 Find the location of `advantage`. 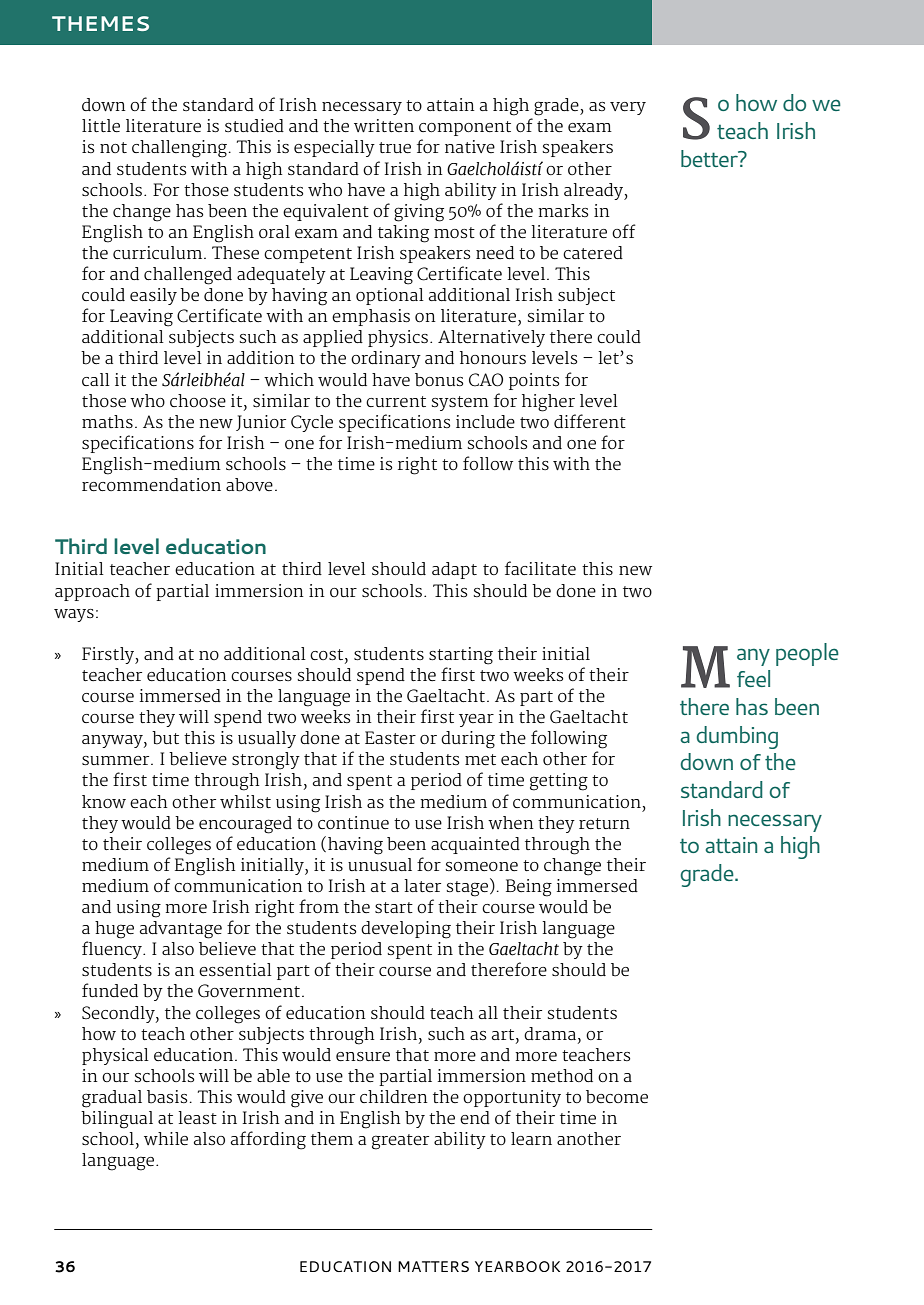

advantage is located at coordinates (181, 930).
